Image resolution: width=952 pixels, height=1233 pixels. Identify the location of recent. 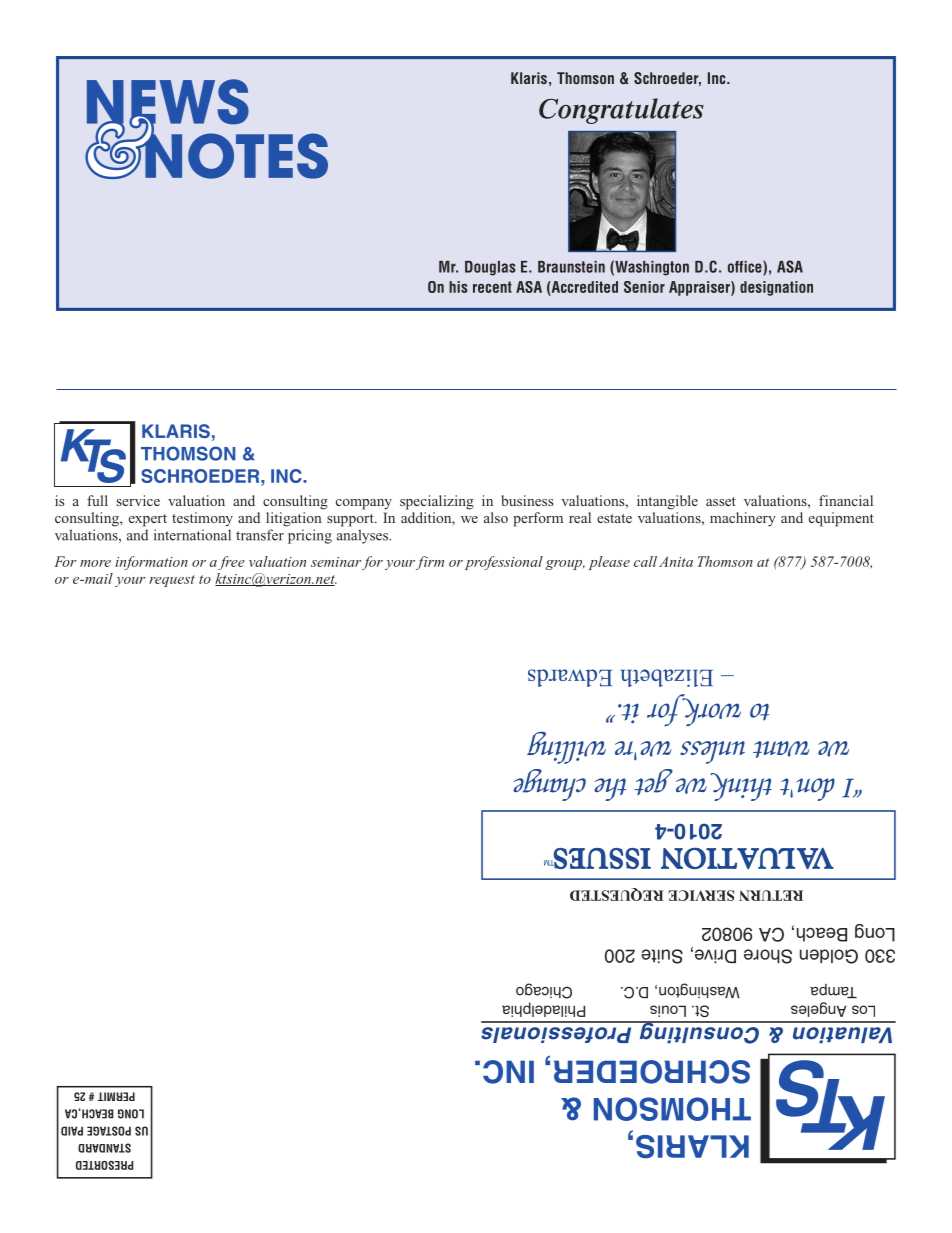
(492, 287).
